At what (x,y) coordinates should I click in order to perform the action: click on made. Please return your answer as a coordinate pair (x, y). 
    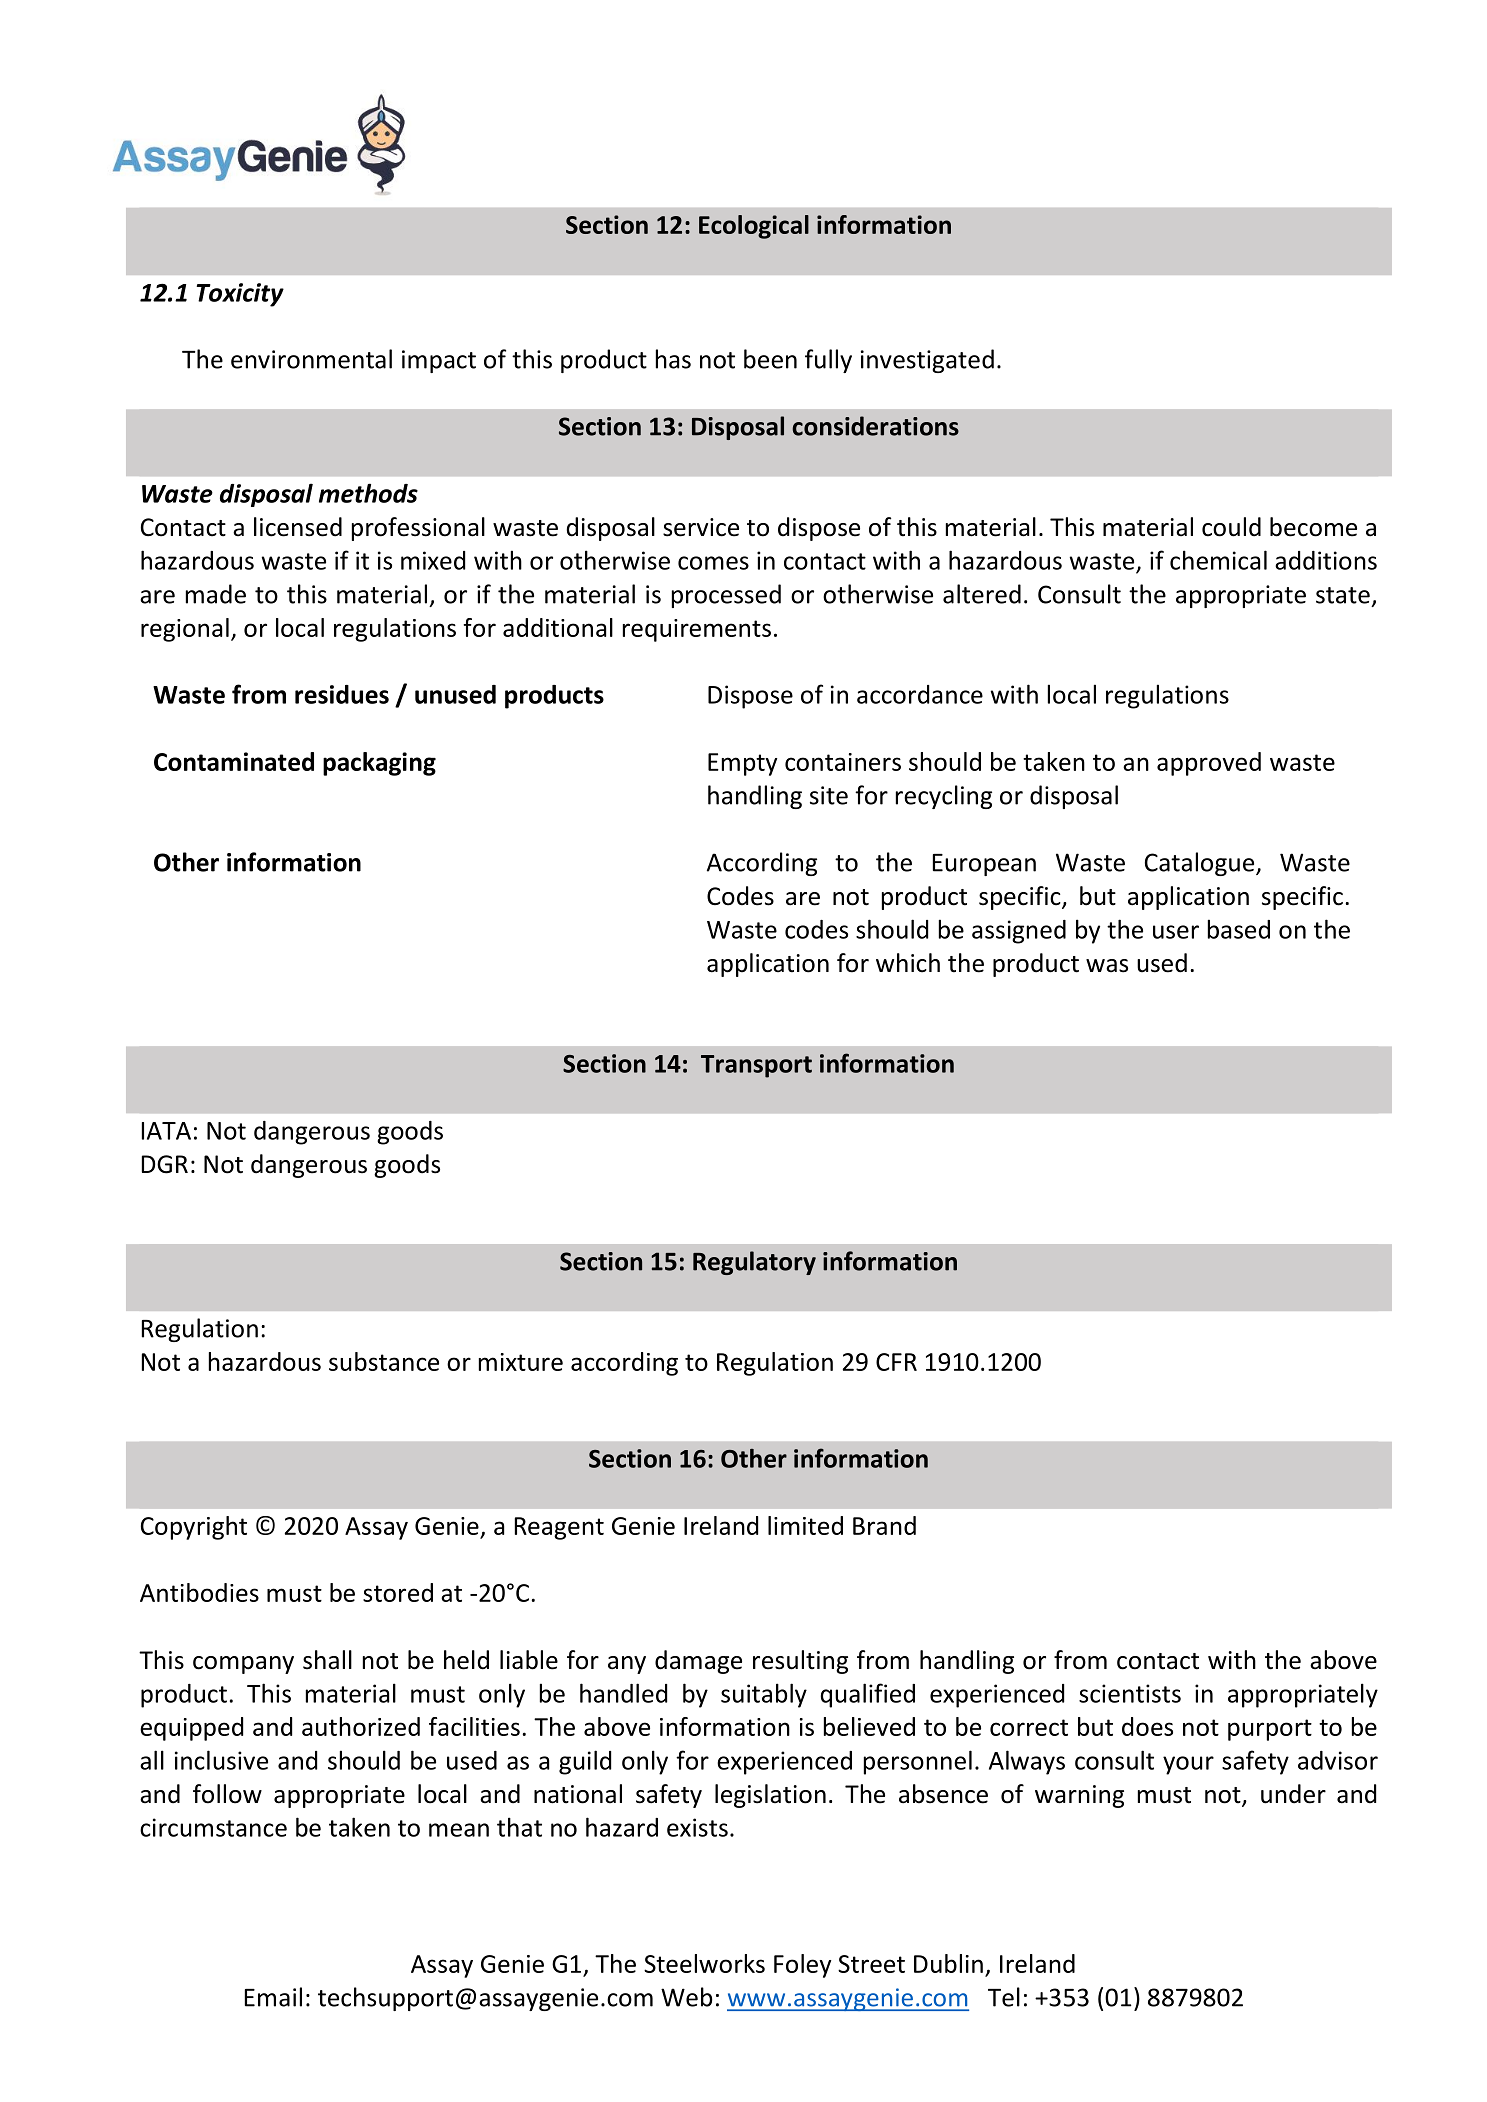
    Looking at the image, I should click on (216, 594).
